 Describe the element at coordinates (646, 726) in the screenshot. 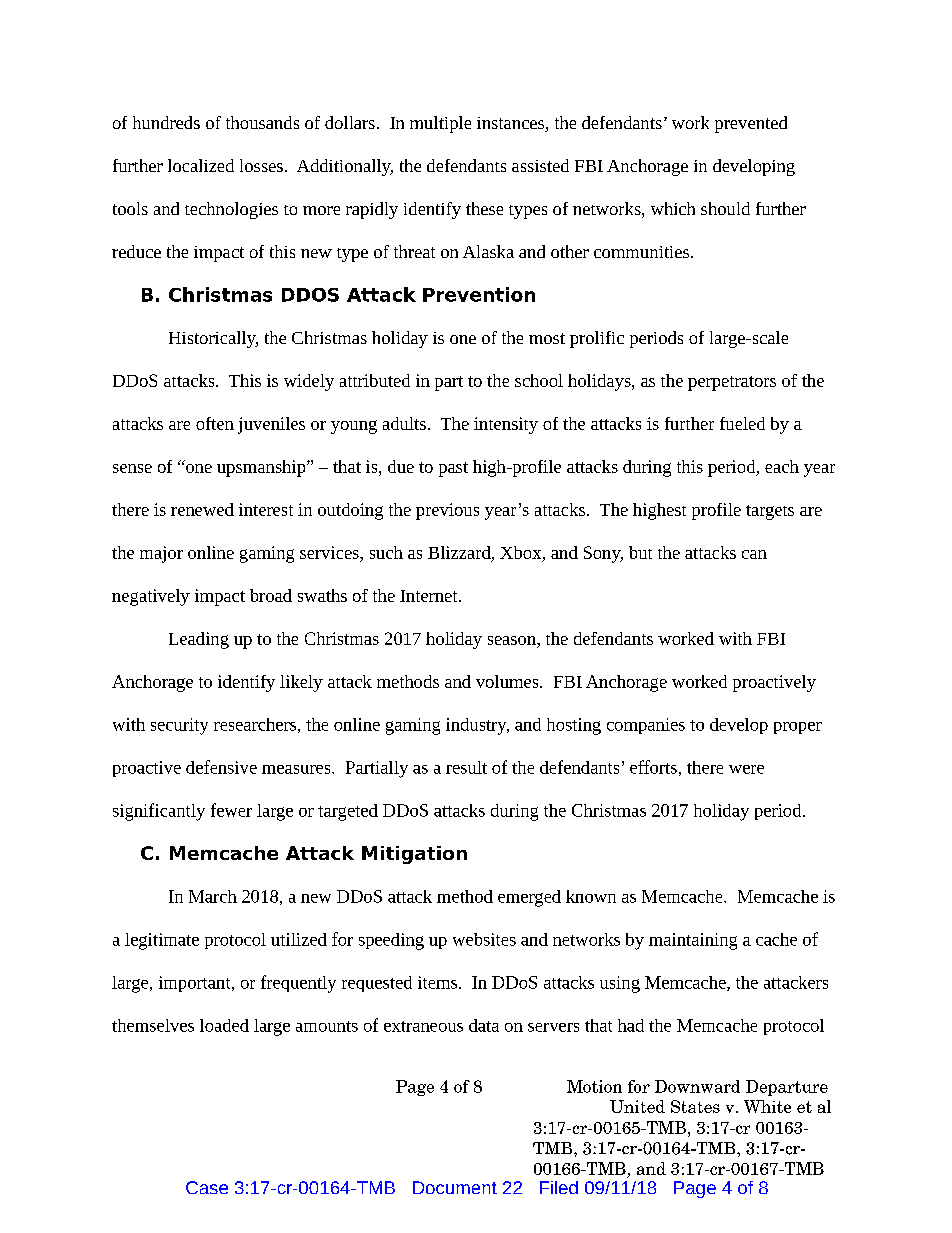

I see `companies` at that location.
